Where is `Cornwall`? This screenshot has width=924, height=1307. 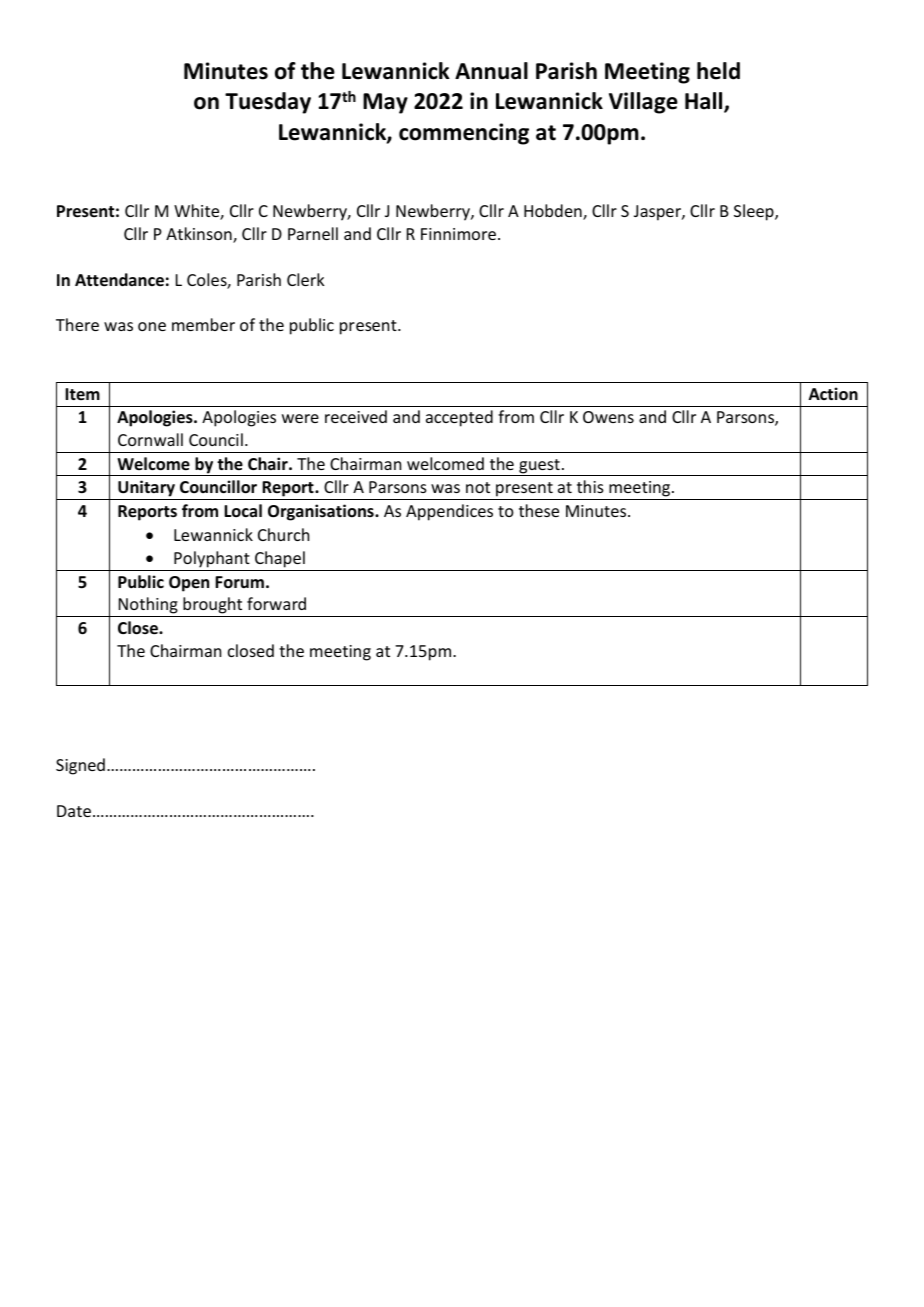 Cornwall is located at coordinates (150, 439).
